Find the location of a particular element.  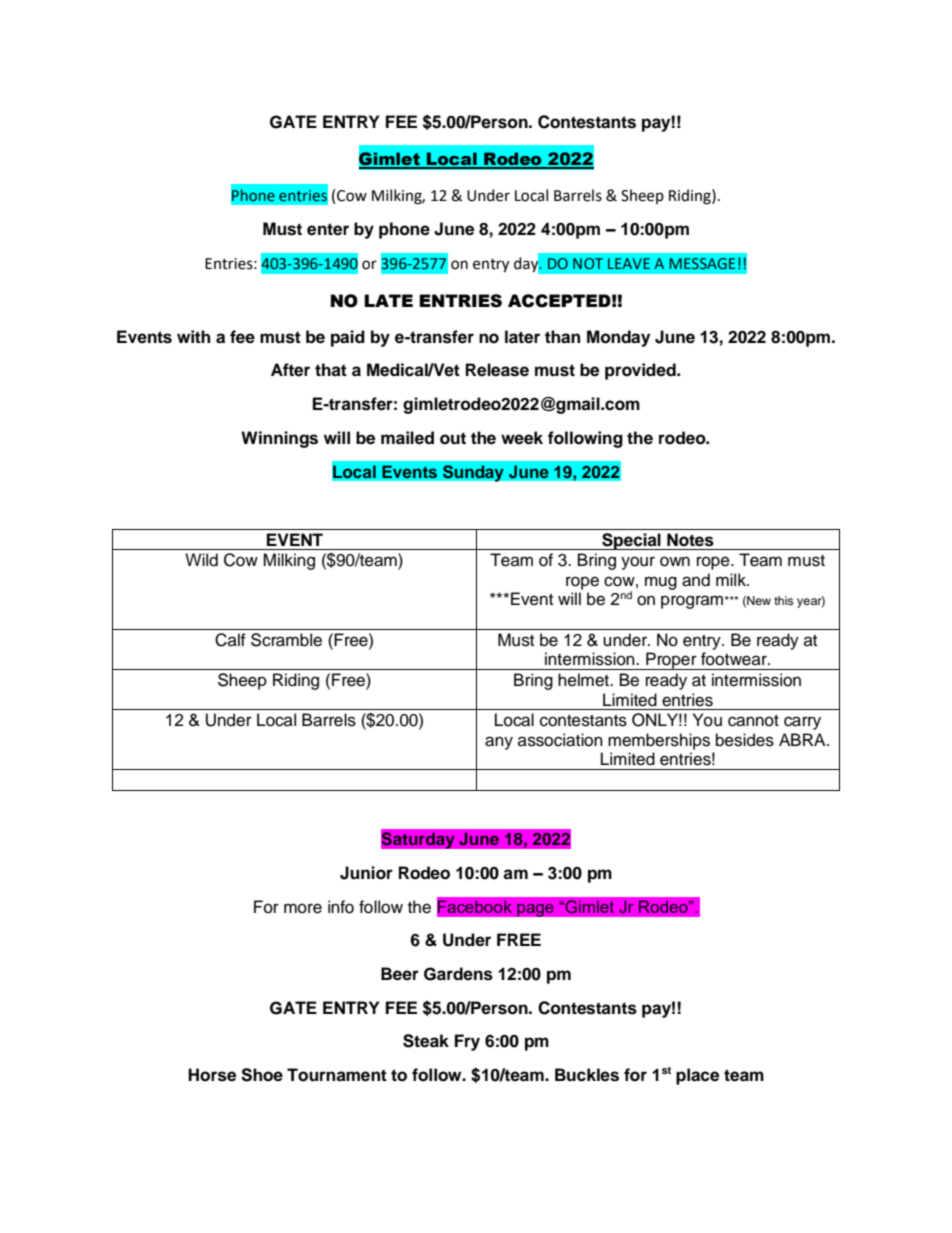

LEAVE is located at coordinates (629, 263).
